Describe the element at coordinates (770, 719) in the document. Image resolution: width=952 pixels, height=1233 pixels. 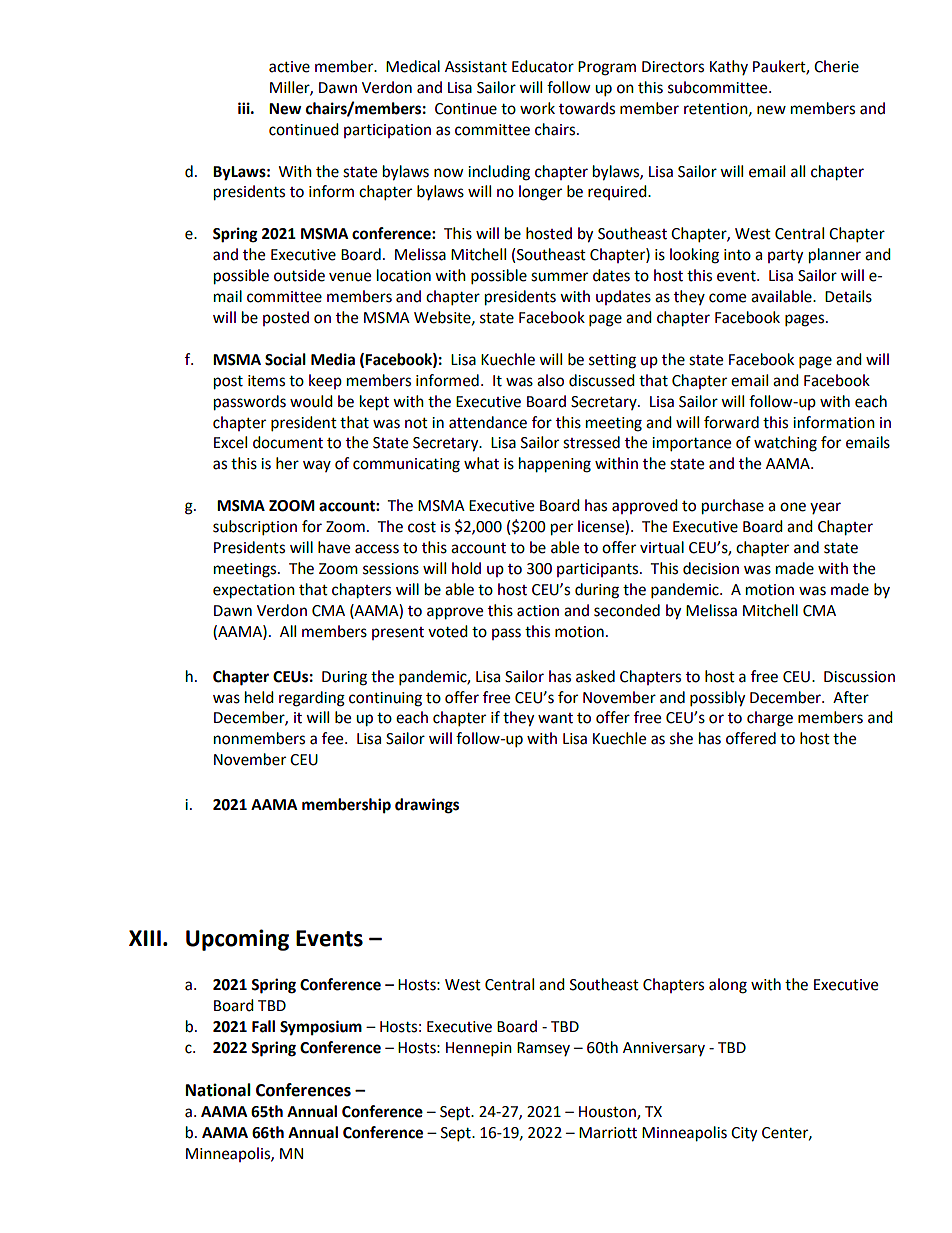
I see `charge` at that location.
